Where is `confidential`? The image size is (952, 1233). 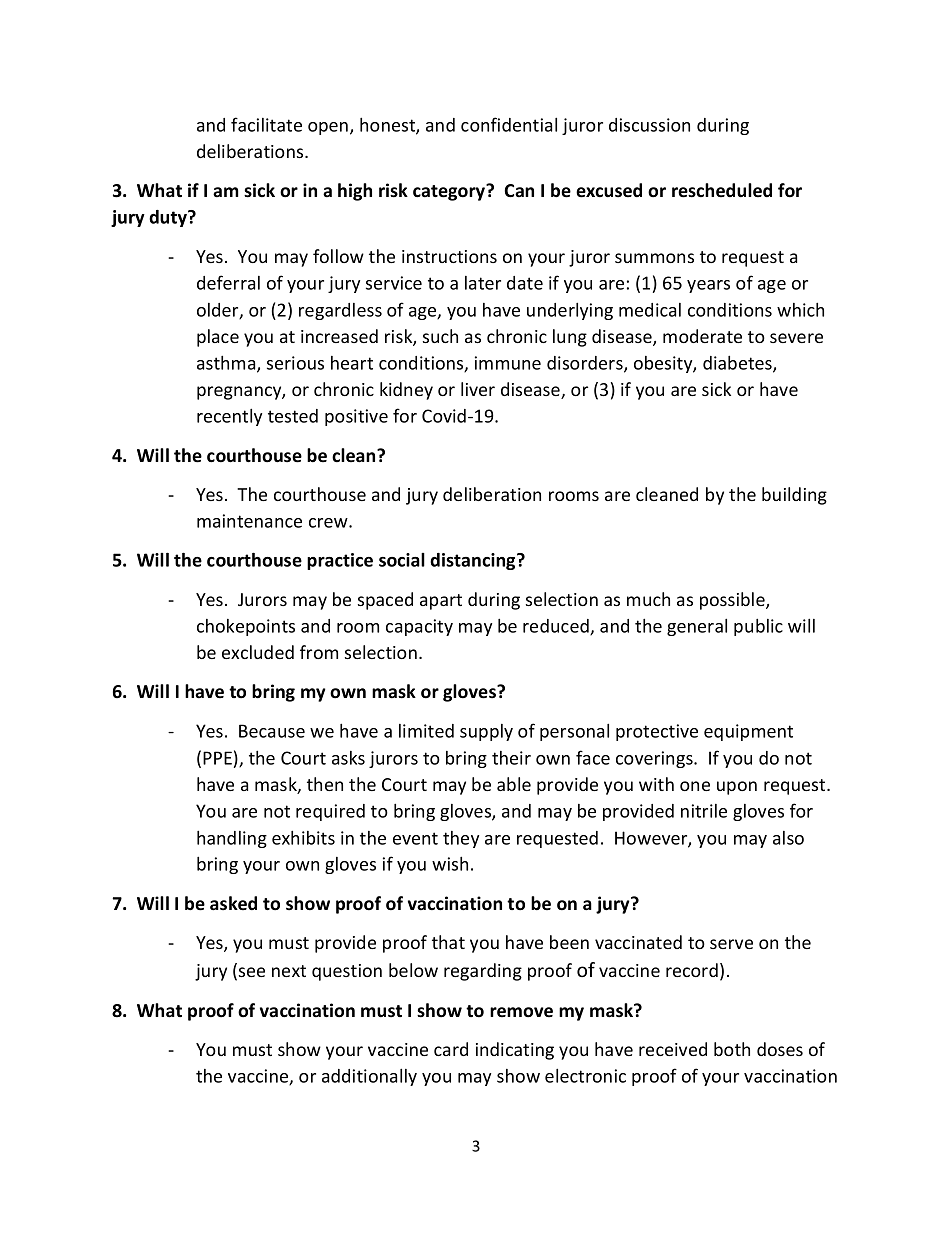
confidential is located at coordinates (509, 124).
